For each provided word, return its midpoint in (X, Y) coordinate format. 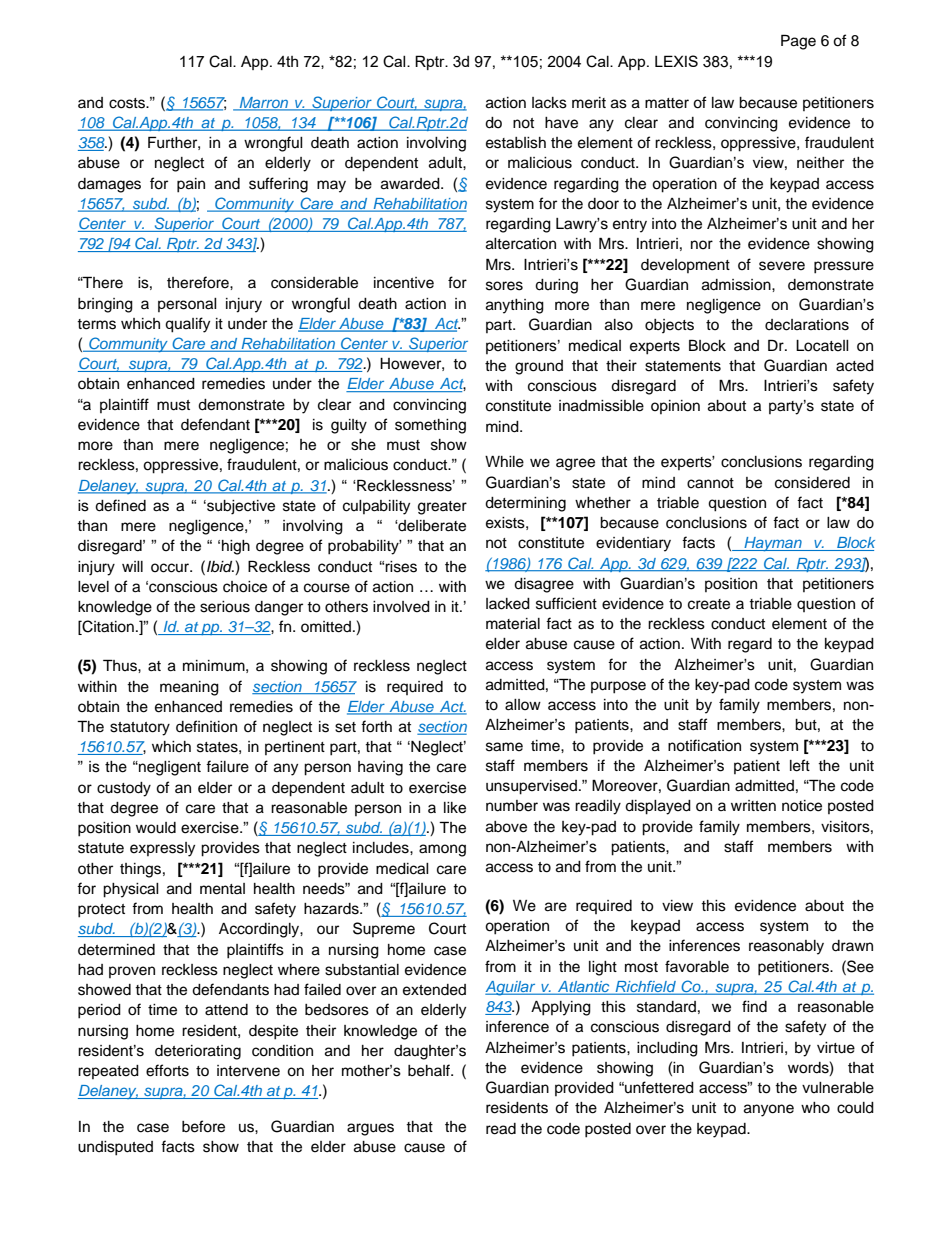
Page (798, 42)
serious (225, 607)
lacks (549, 103)
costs (128, 103)
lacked (508, 604)
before (203, 1126)
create (709, 604)
